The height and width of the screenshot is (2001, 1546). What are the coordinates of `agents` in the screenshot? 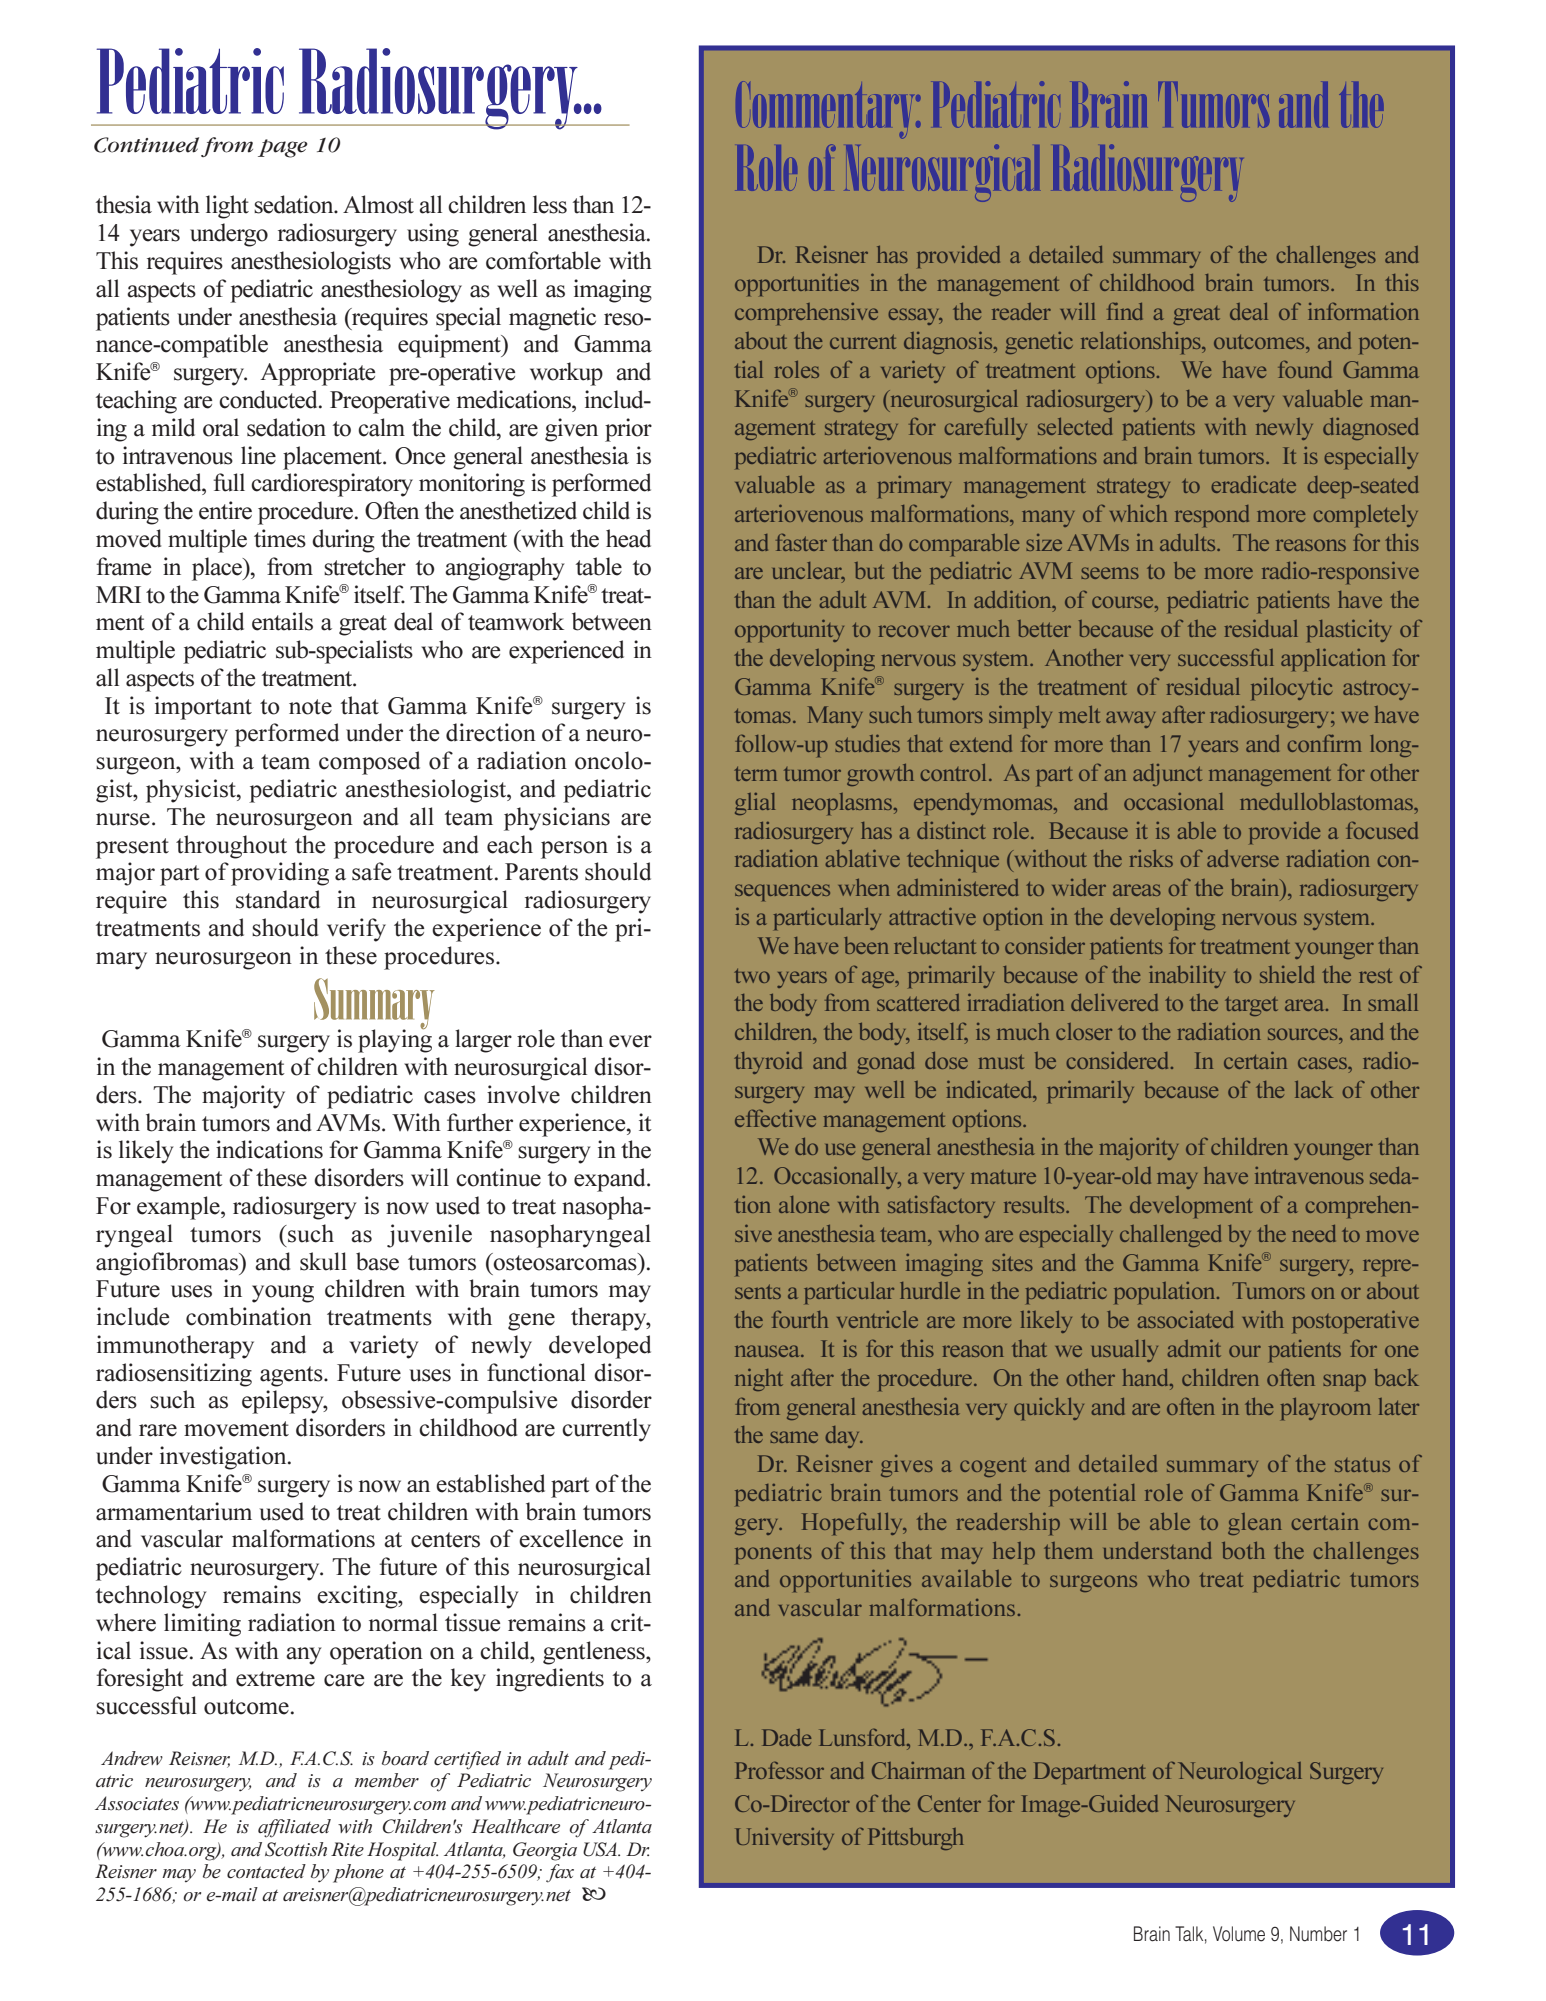 It's located at (292, 1376).
